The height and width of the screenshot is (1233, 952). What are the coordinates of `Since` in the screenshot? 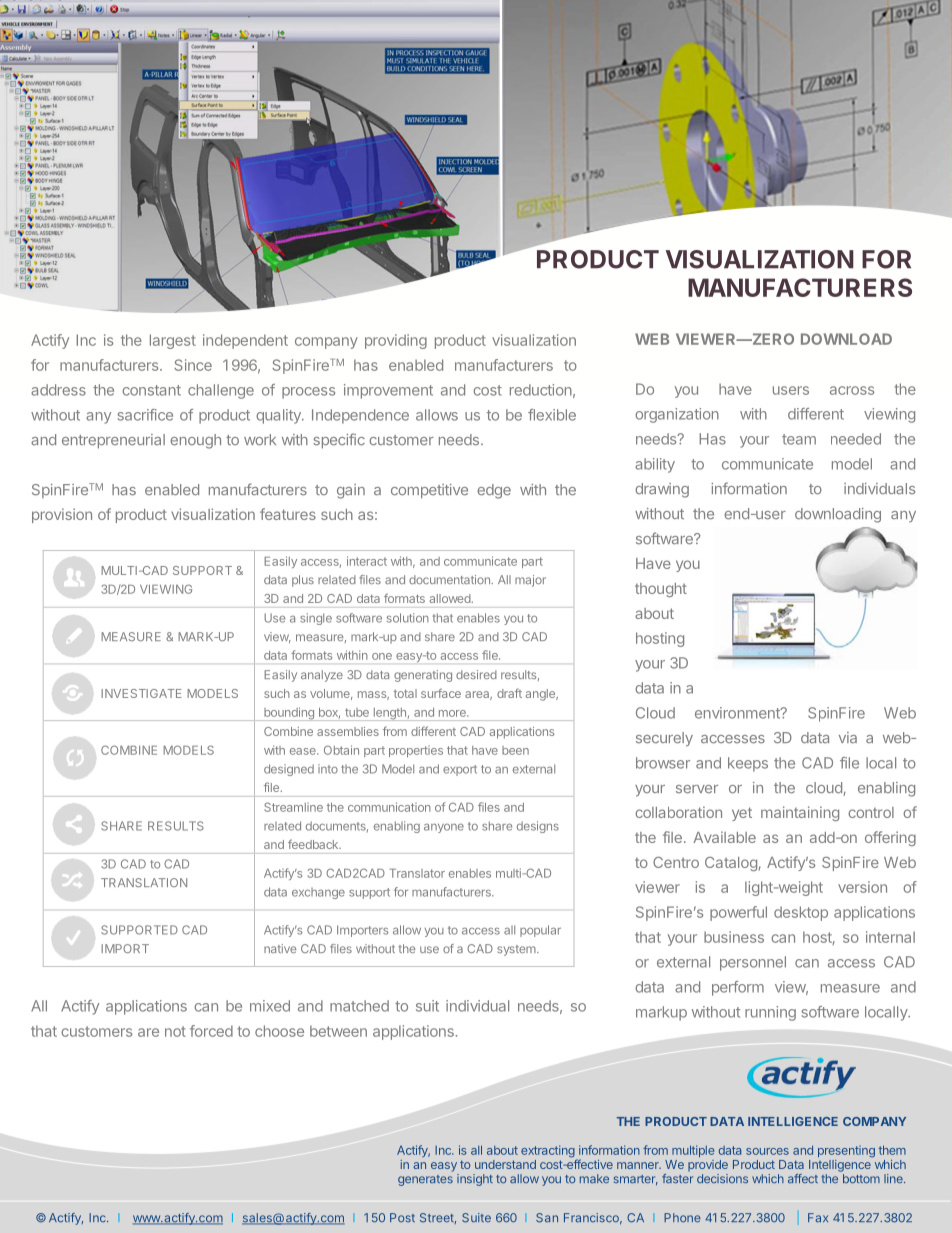 It's located at (193, 365).
